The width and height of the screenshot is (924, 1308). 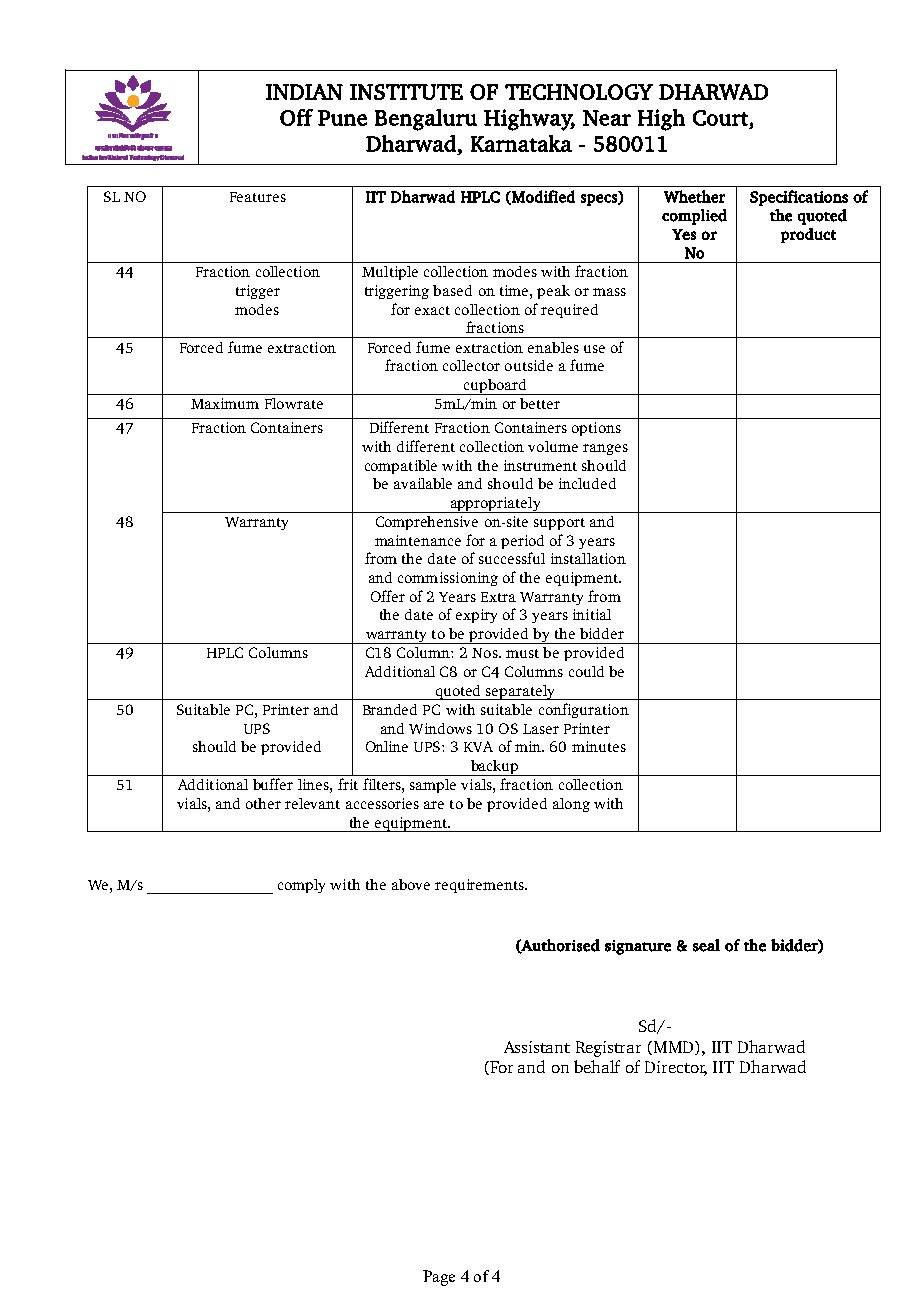 What do you see at coordinates (521, 143) in the screenshot?
I see `Karnataka` at bounding box center [521, 143].
